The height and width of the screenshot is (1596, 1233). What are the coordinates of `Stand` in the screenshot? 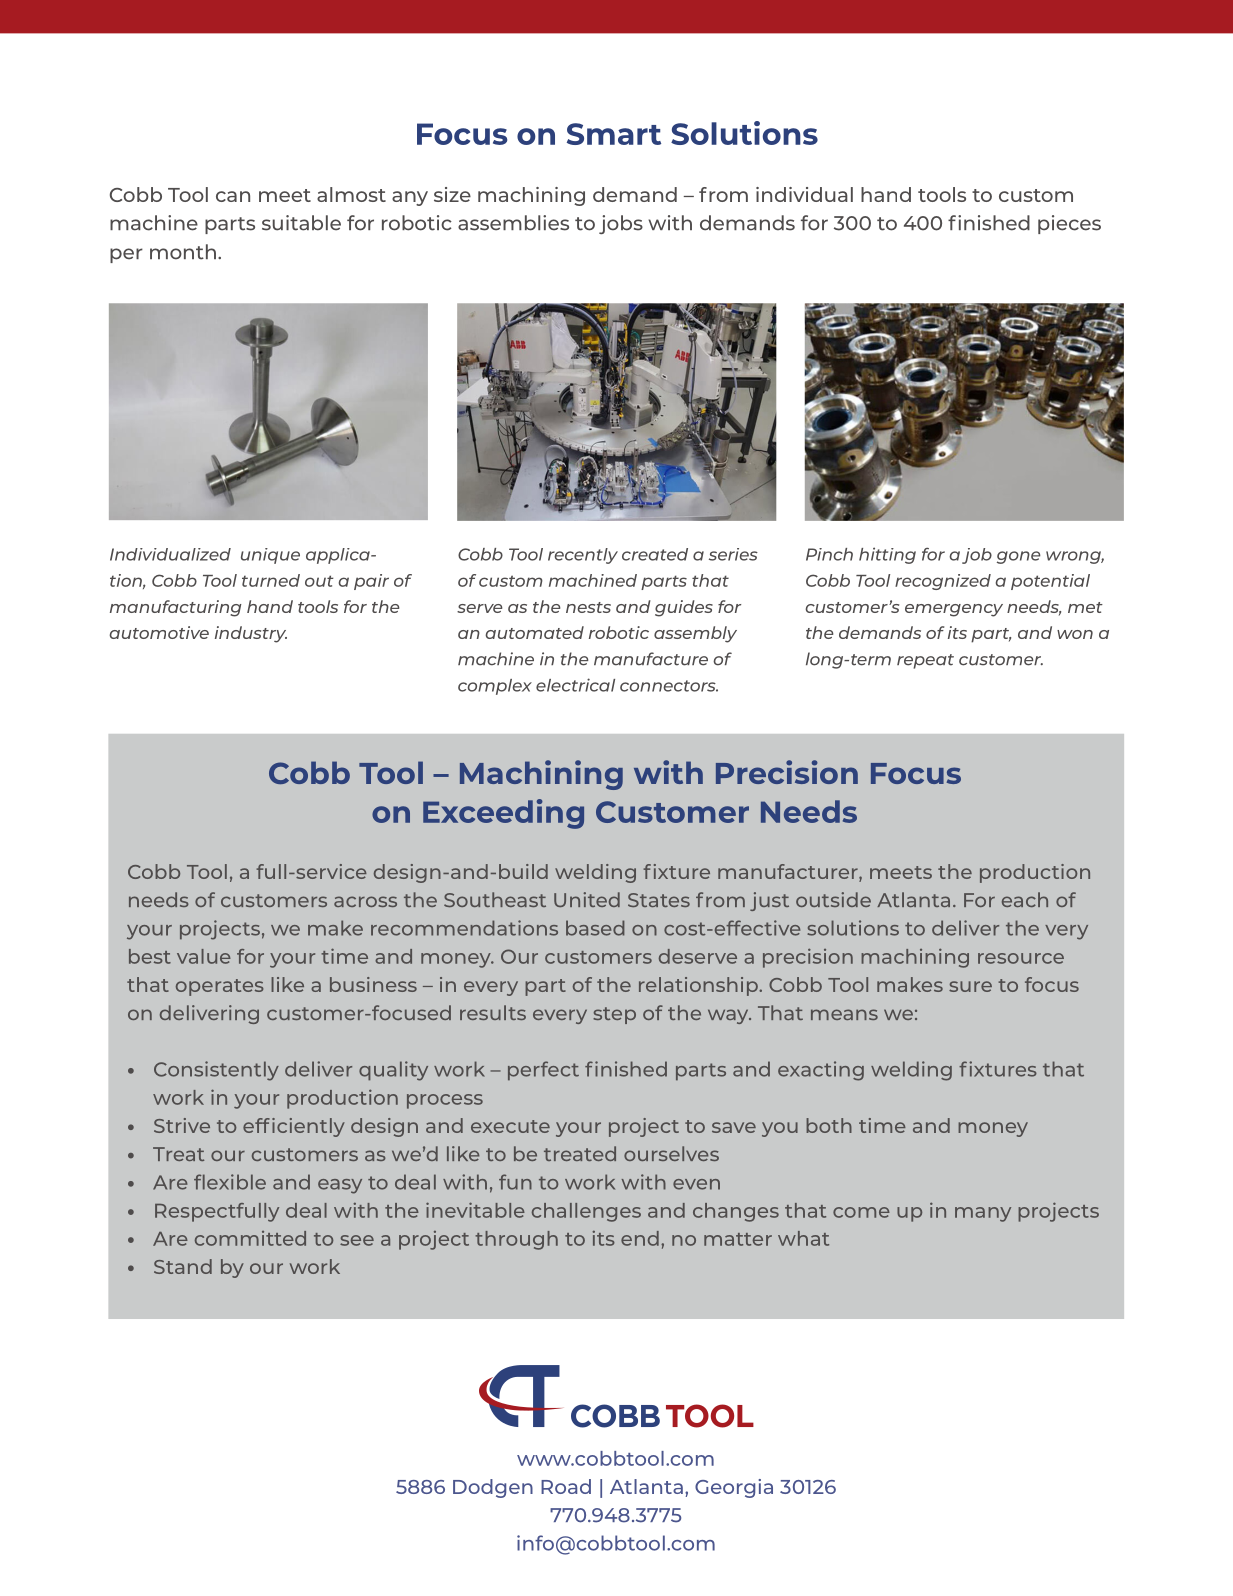 It's located at (183, 1266).
